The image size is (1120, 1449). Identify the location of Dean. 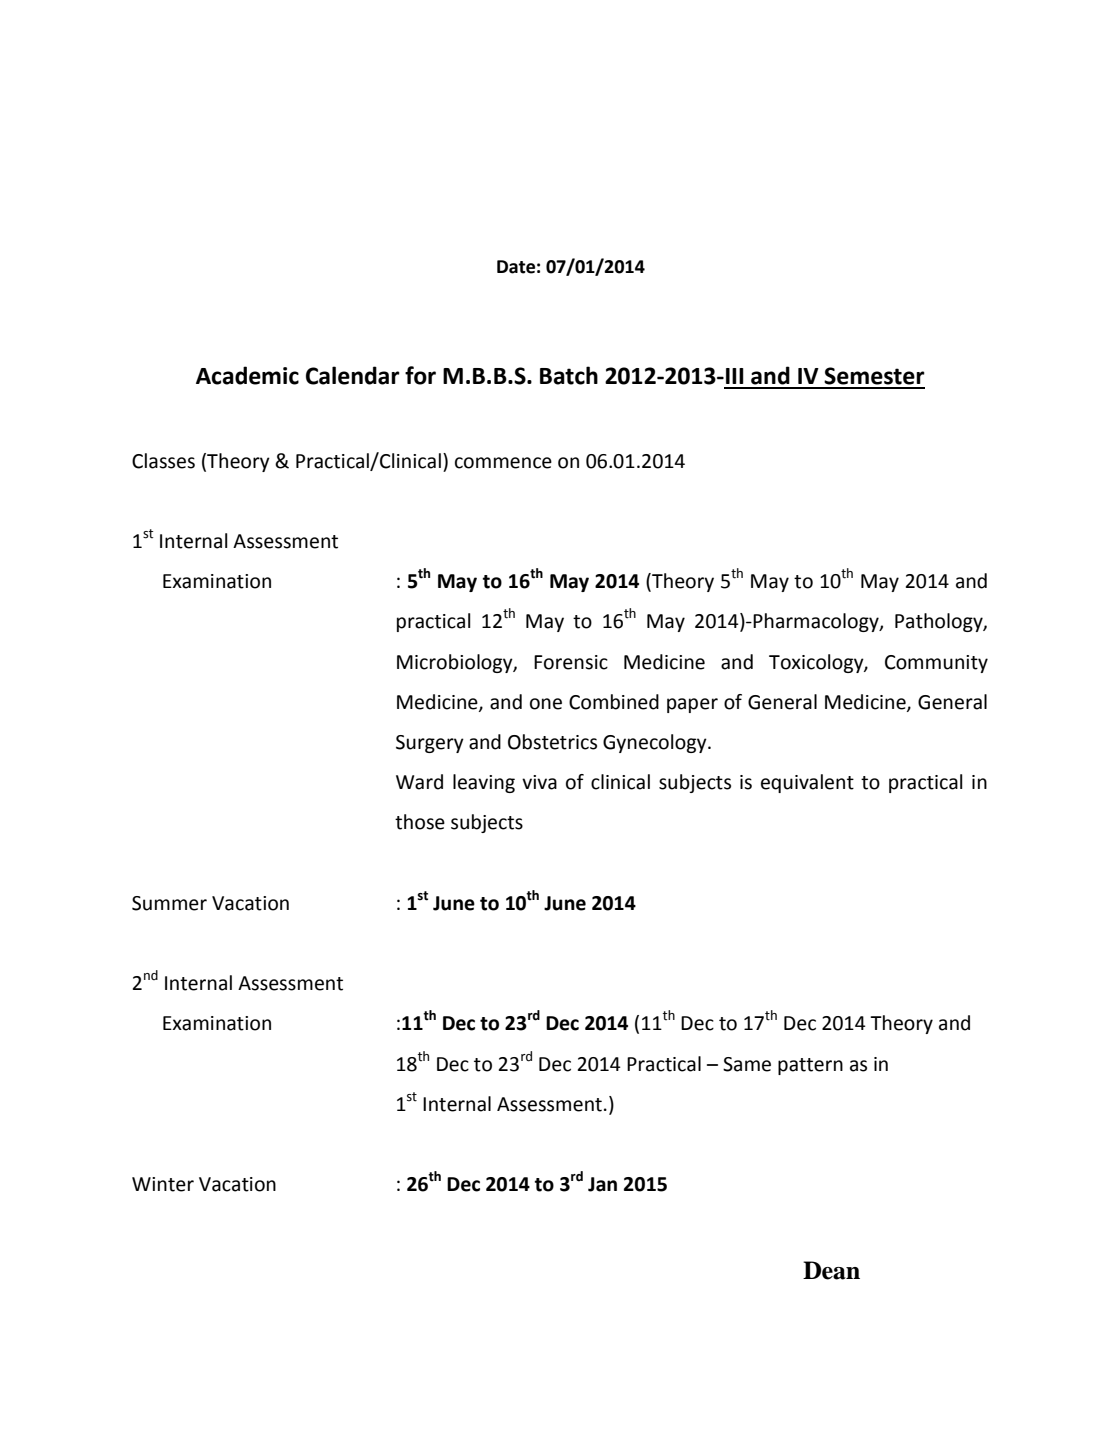
(831, 1270).
